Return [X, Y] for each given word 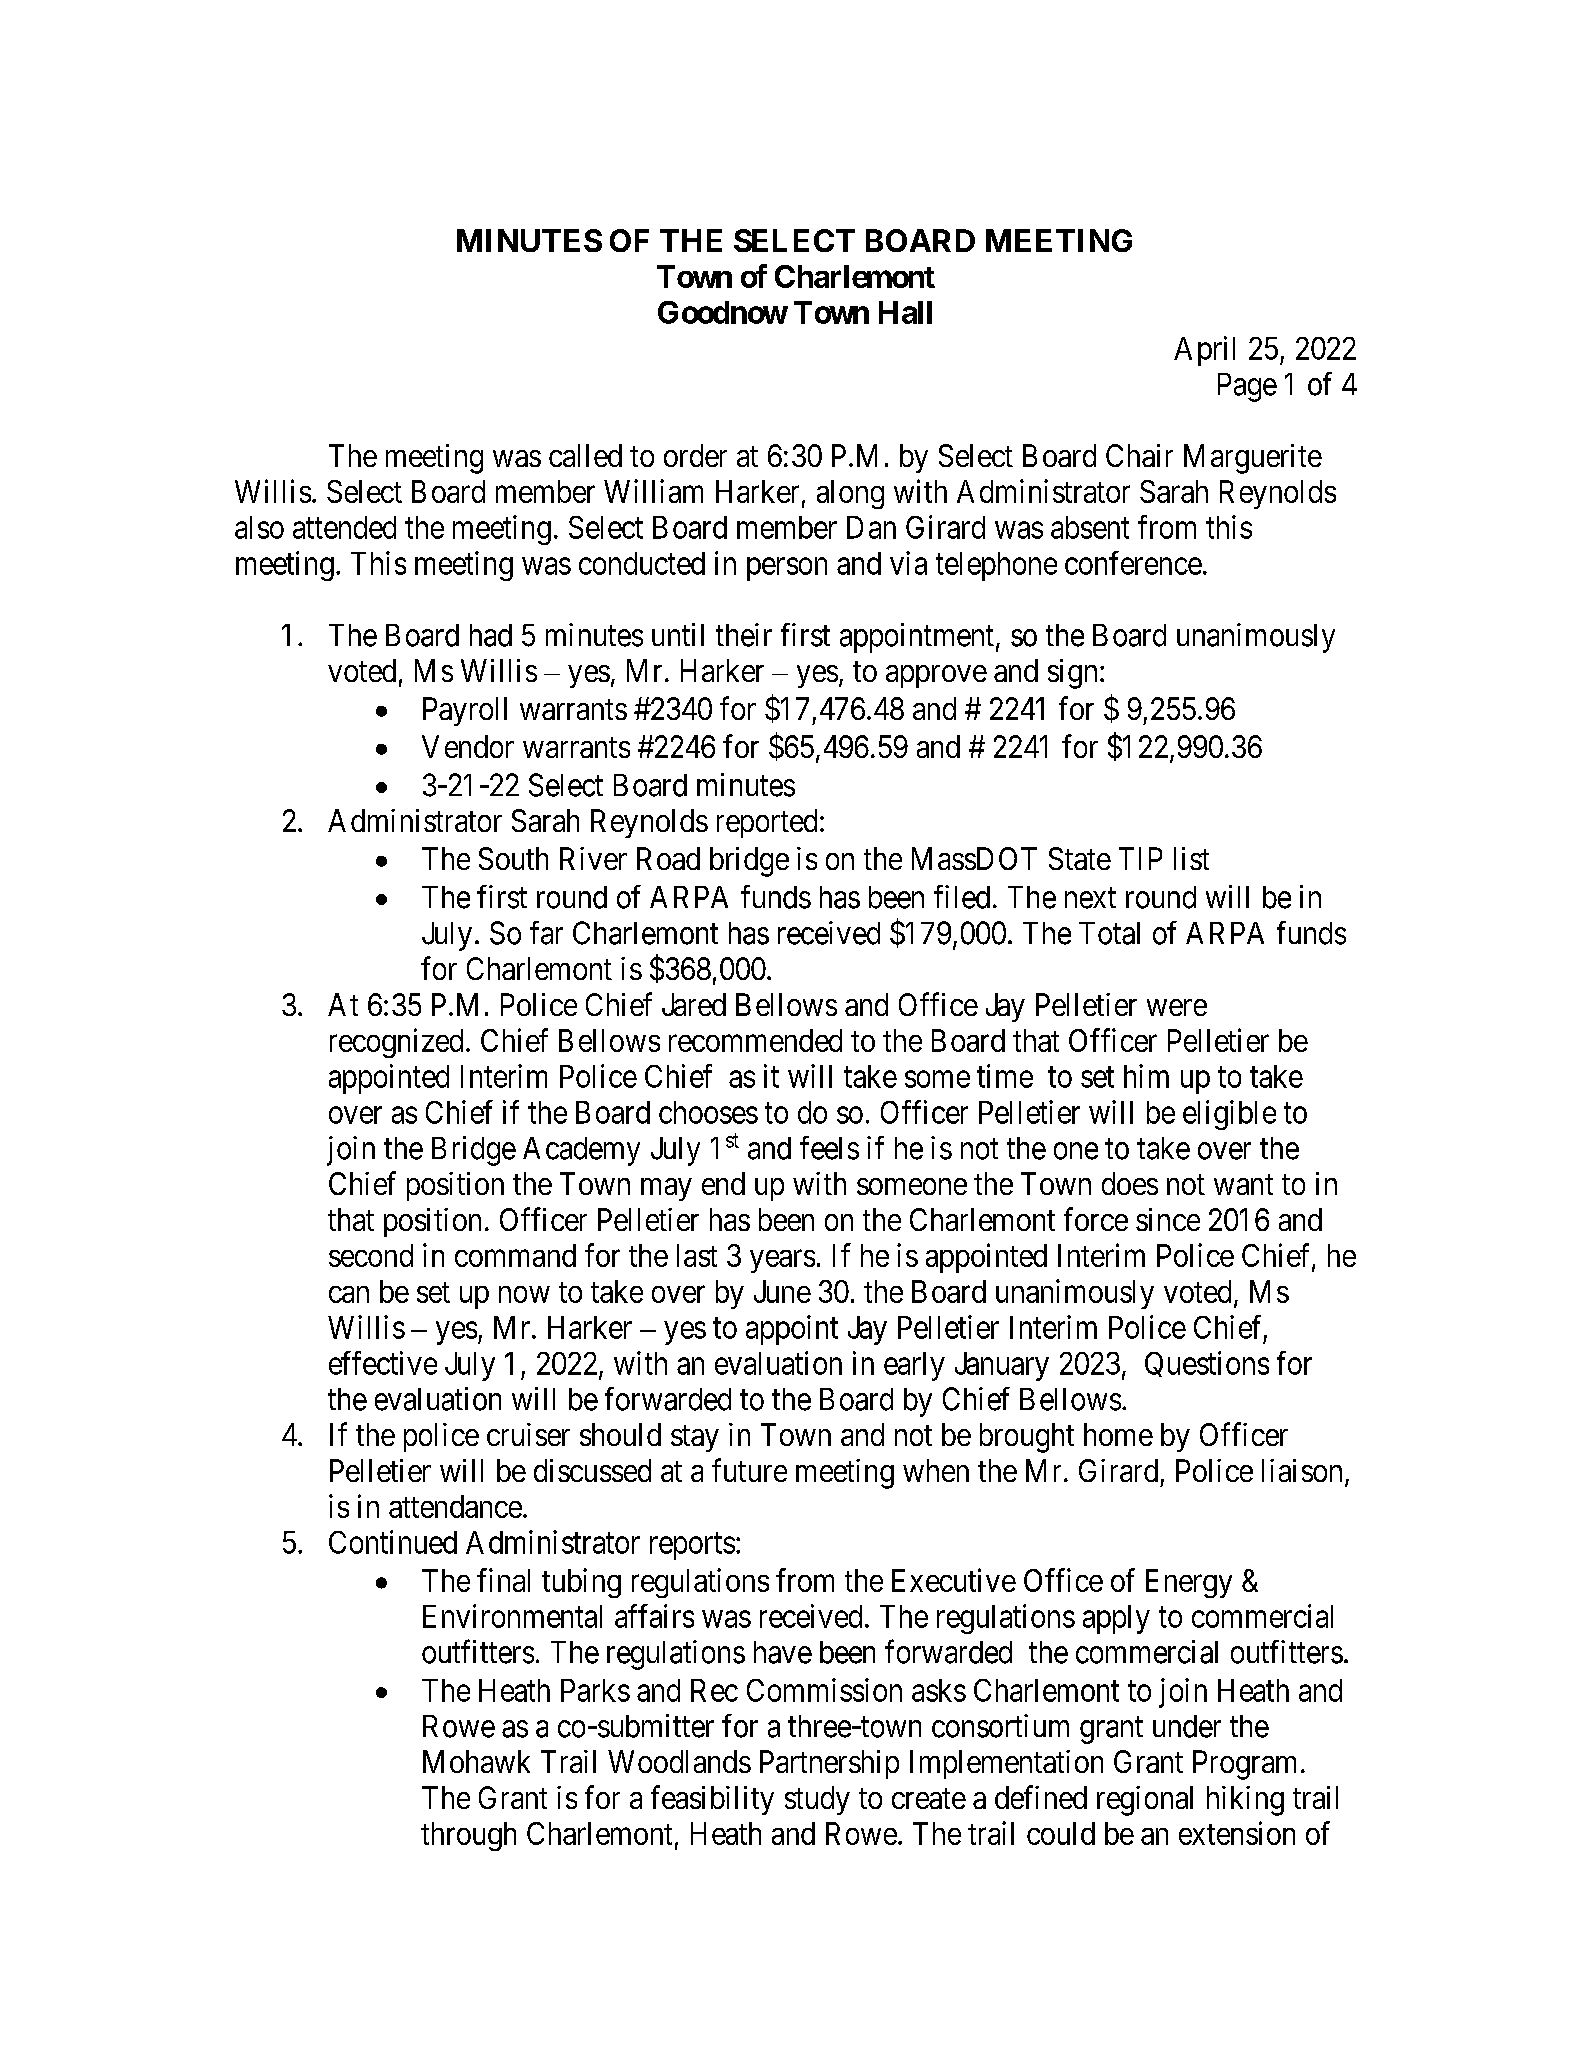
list [1191, 858]
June [782, 1291]
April [1204, 351]
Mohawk [476, 1761]
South [513, 858]
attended [344, 527]
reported [767, 823]
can [349, 1294]
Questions [1207, 1364]
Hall [905, 312]
